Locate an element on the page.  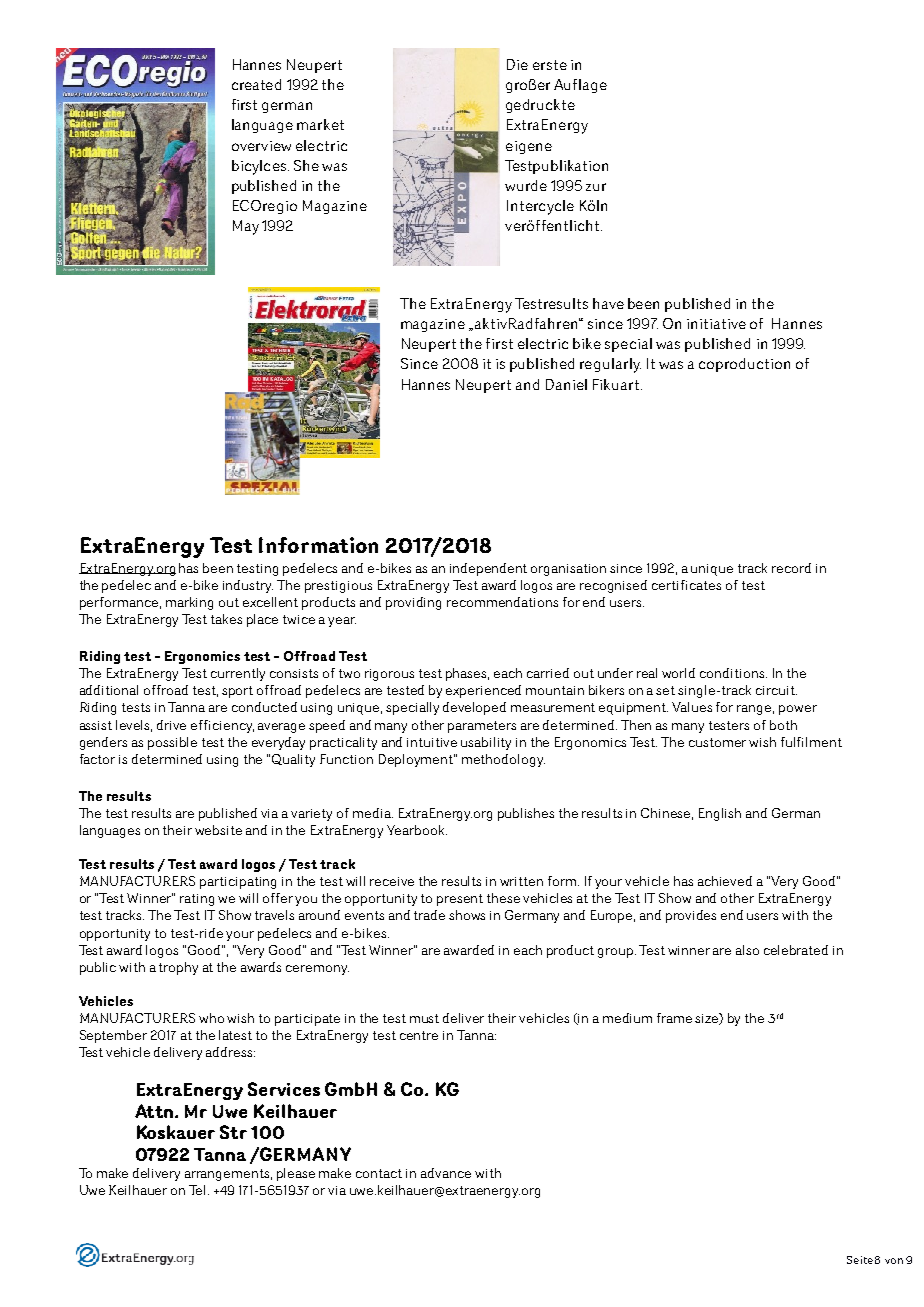
written is located at coordinates (521, 881).
